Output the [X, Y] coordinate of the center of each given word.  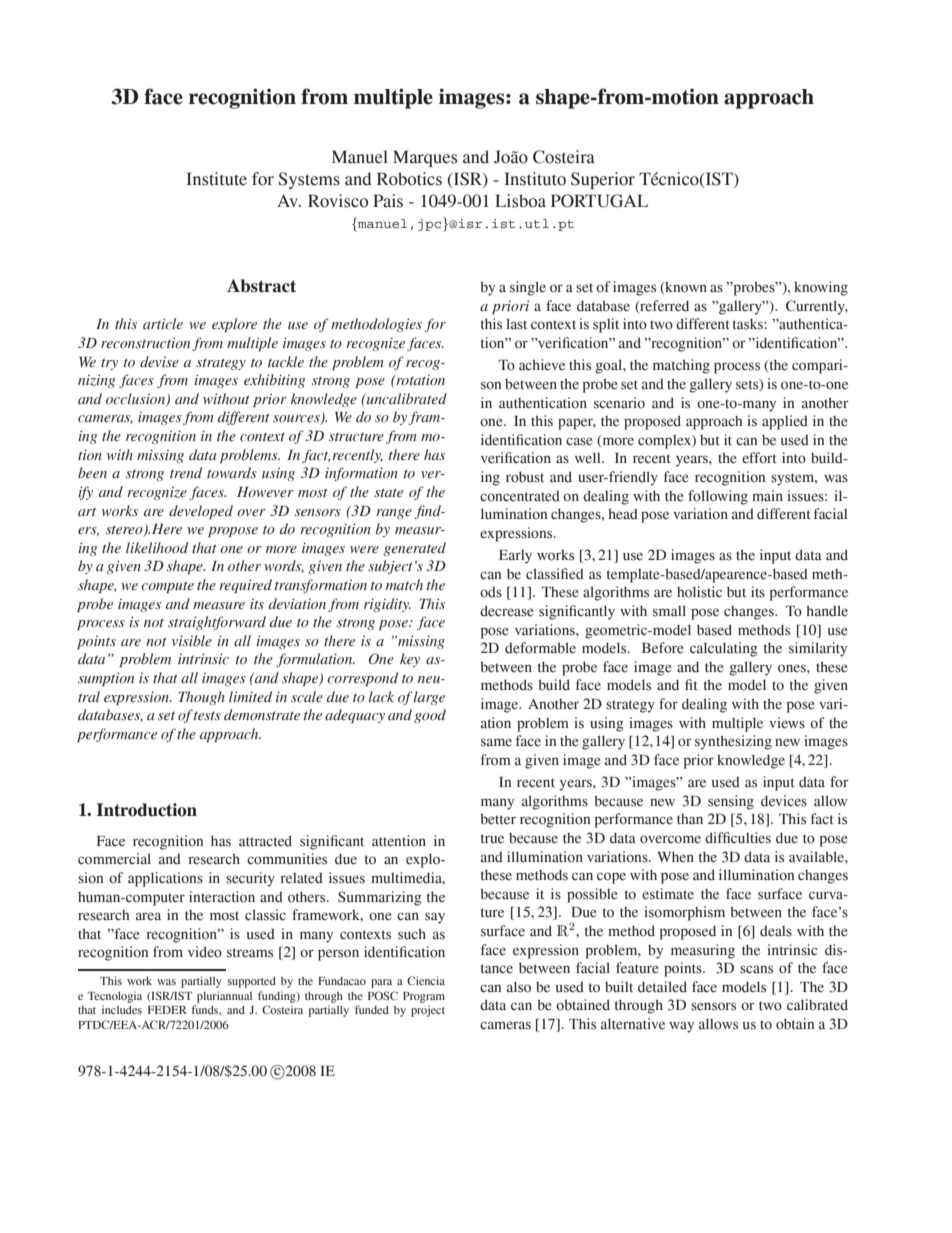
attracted [265, 841]
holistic [699, 592]
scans [756, 969]
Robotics [409, 179]
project [428, 1011]
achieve [542, 365]
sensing [731, 802]
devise [159, 362]
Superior [603, 180]
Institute [216, 179]
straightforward [217, 623]
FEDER [167, 1010]
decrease [506, 611]
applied [785, 422]
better [498, 819]
